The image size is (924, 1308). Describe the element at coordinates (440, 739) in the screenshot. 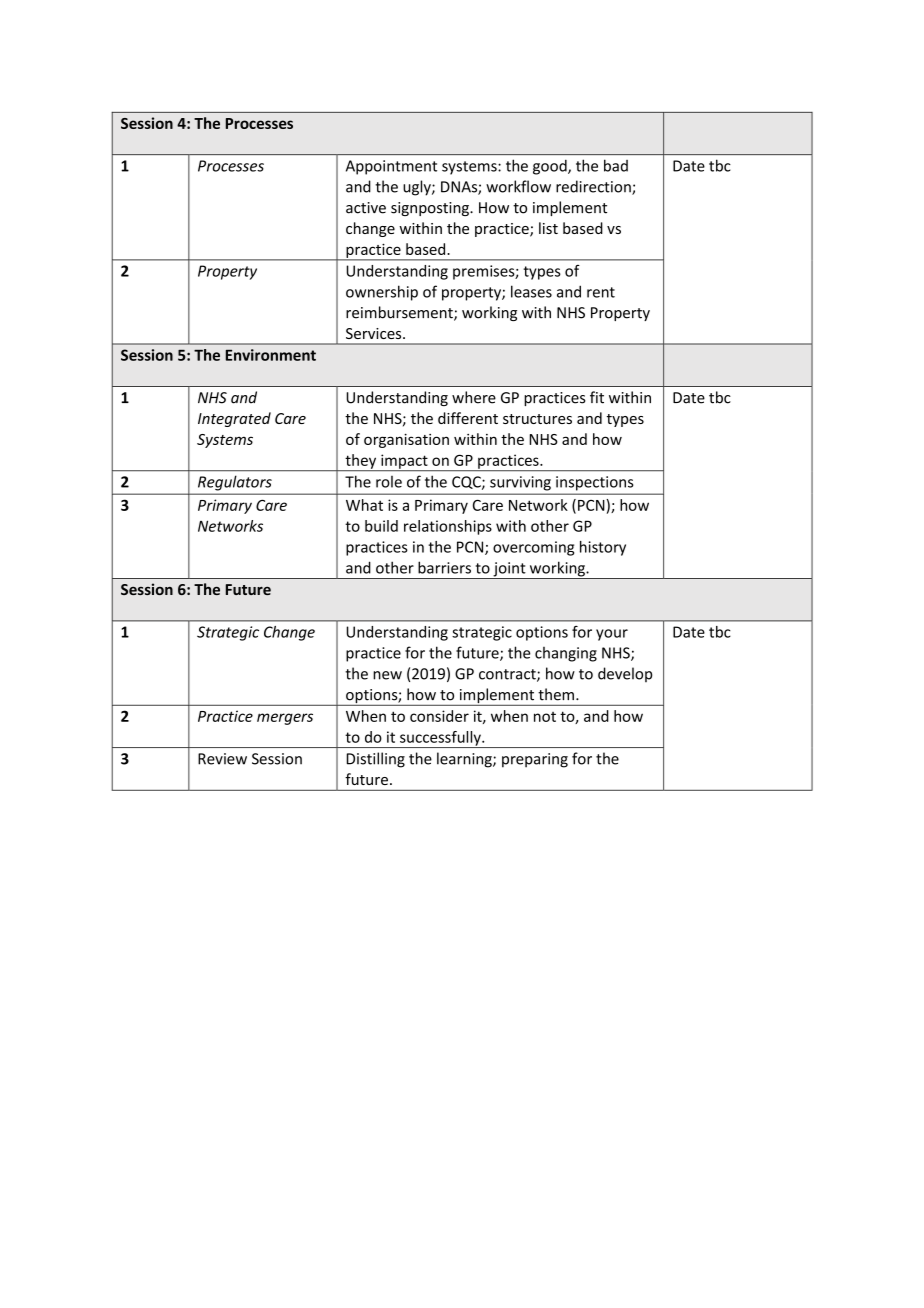

I see `successfully` at that location.
